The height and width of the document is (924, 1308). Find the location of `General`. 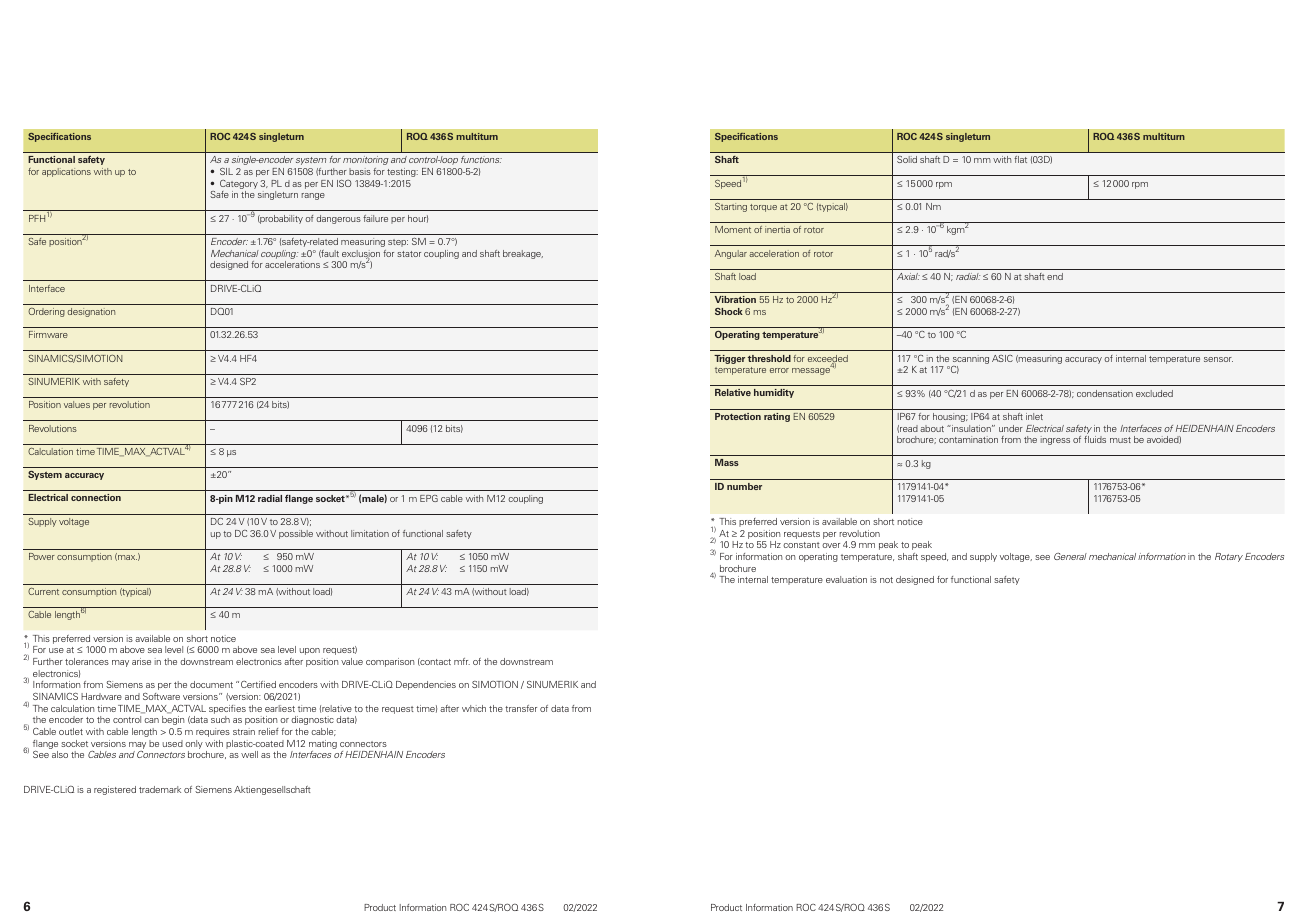

General is located at coordinates (1070, 556).
